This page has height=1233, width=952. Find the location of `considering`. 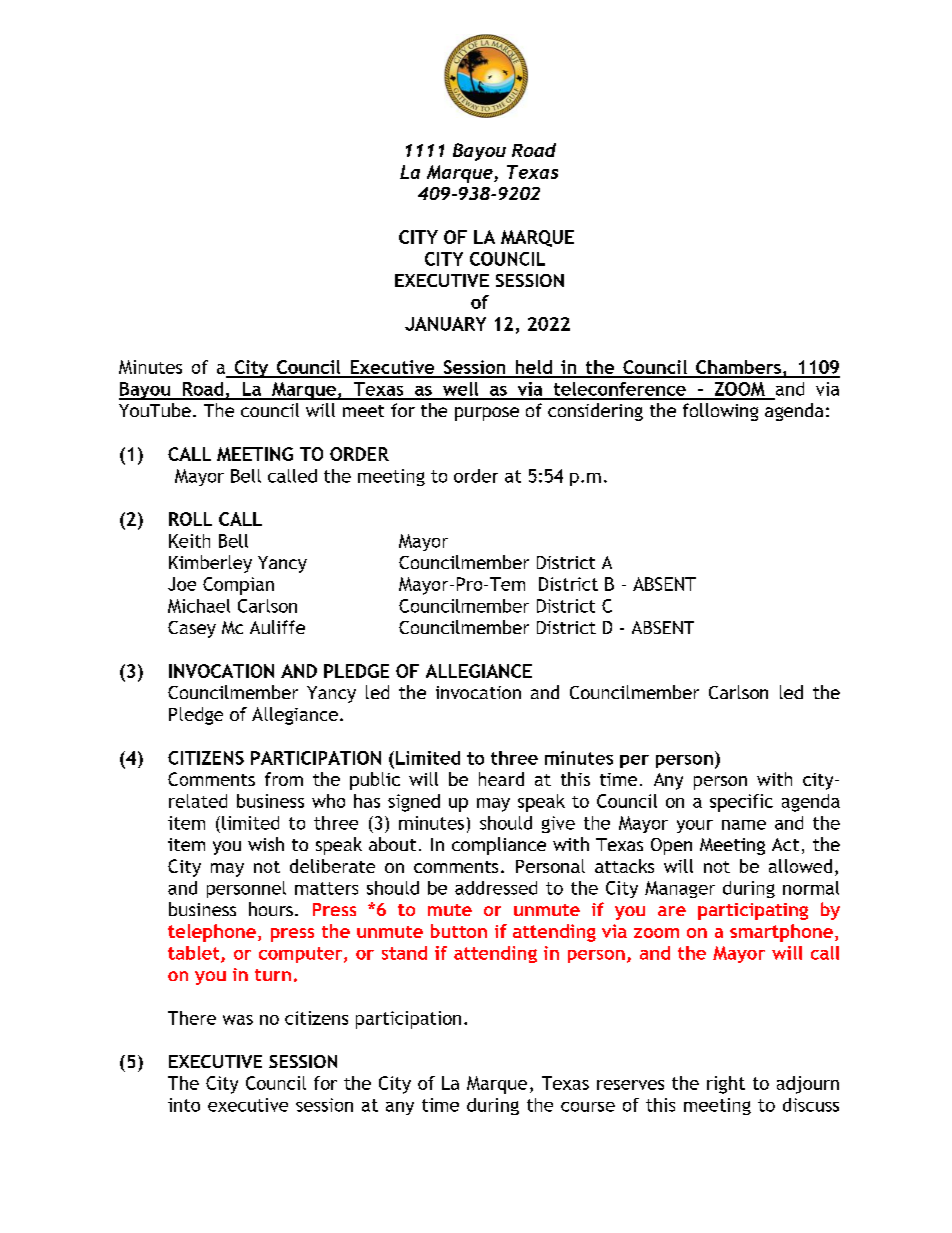

considering is located at coordinates (595, 412).
